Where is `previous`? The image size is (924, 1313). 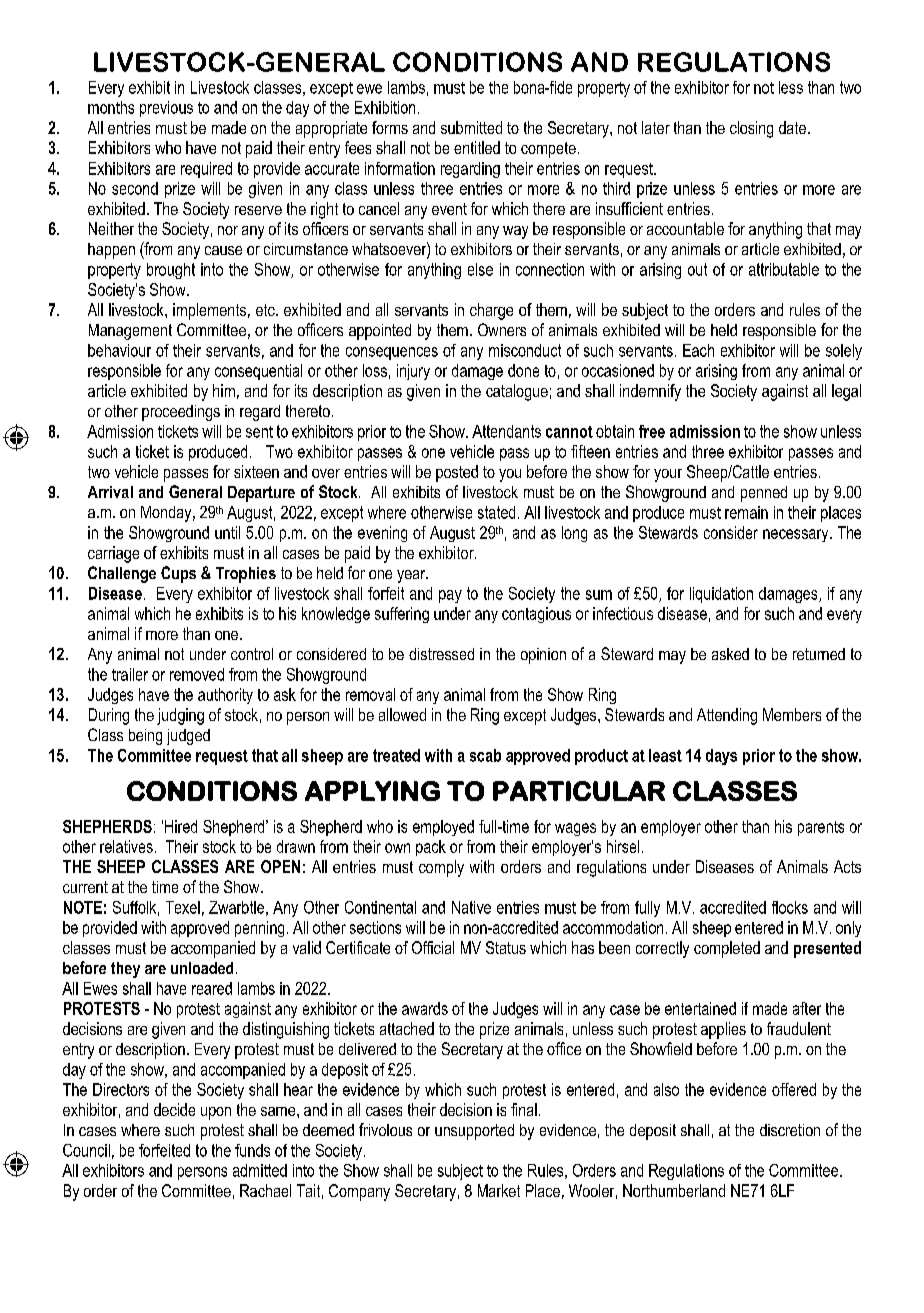 previous is located at coordinates (166, 109).
